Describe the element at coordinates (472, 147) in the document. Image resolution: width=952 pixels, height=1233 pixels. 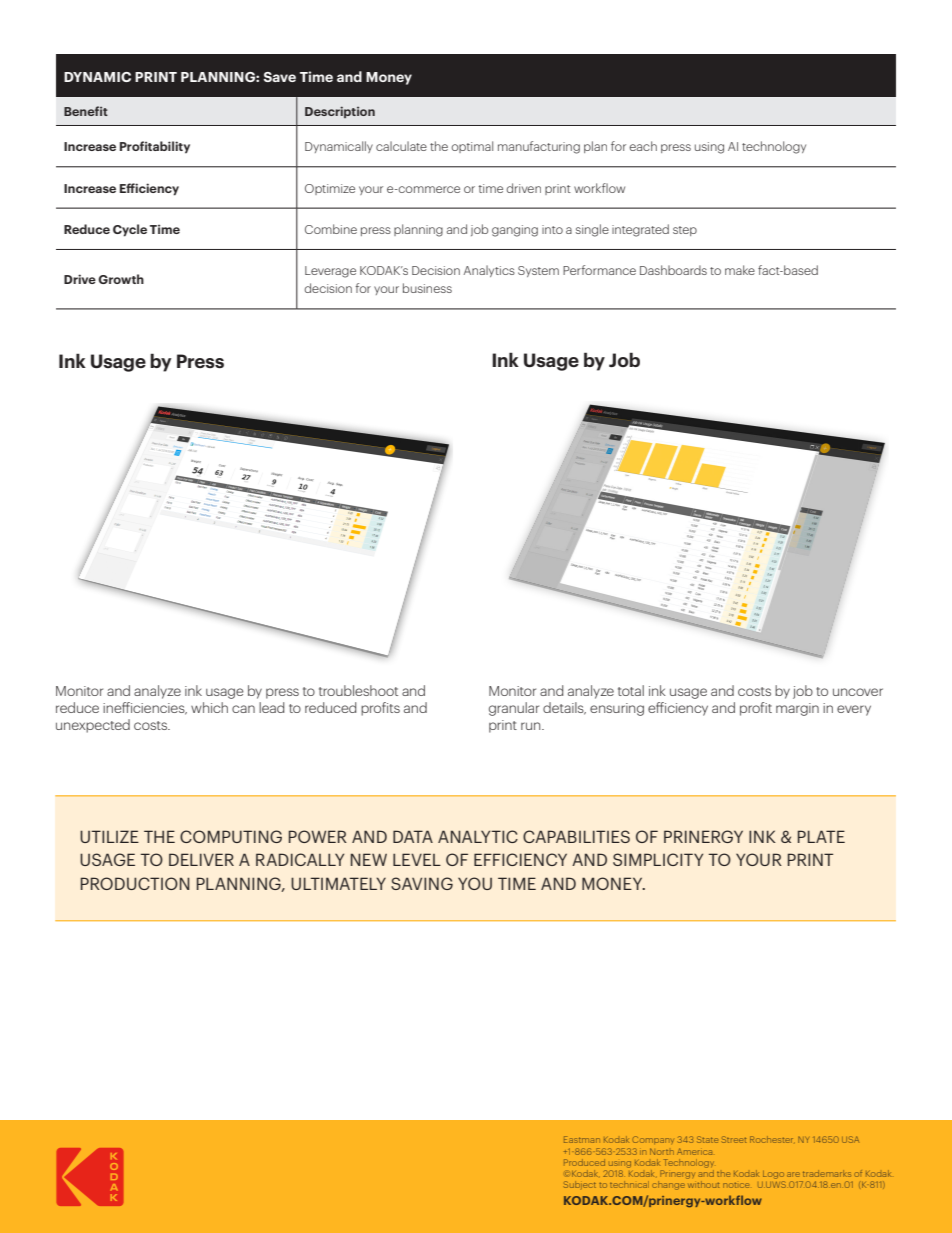
I see `optimal` at that location.
